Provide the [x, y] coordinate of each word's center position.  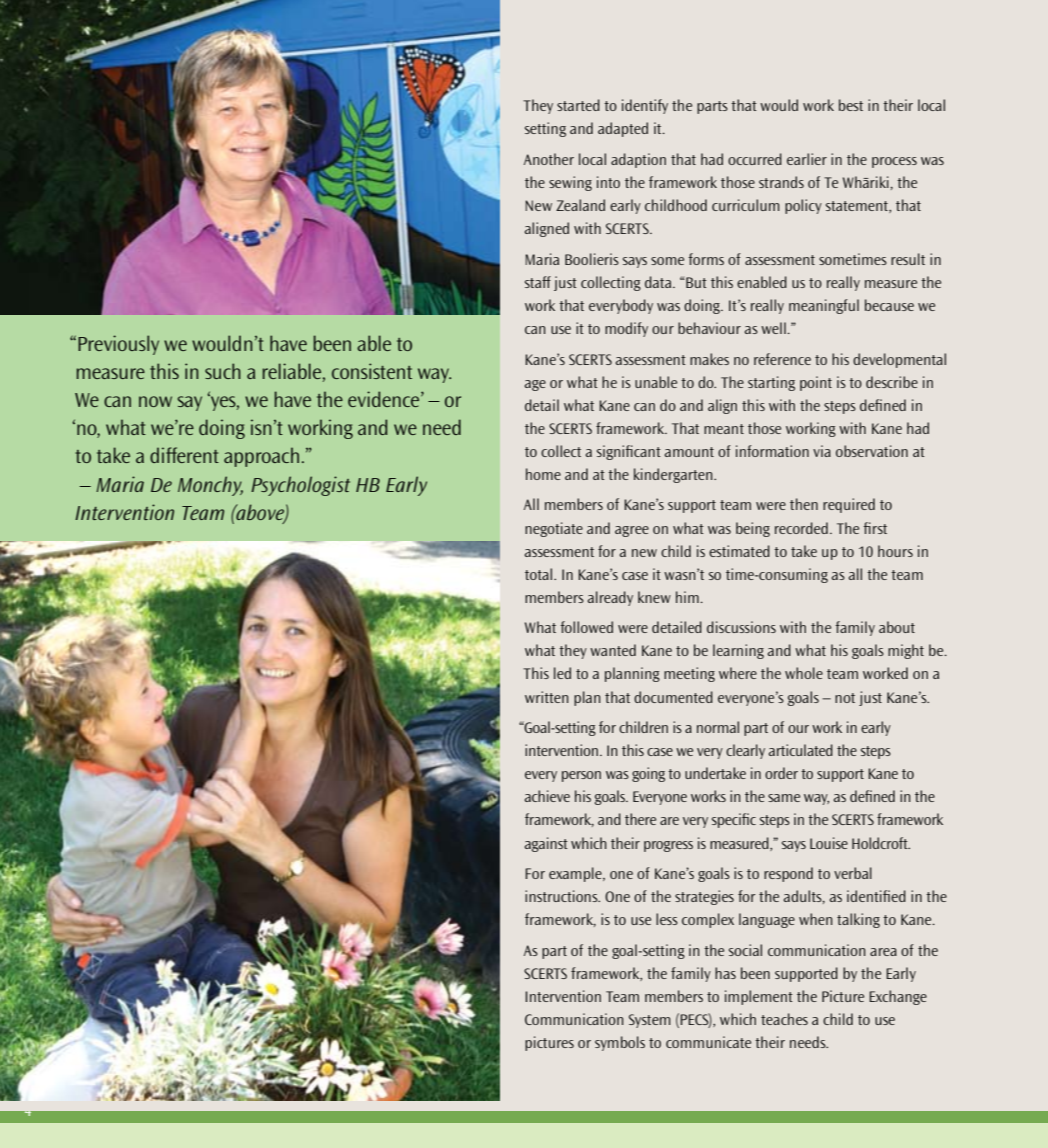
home [543, 474]
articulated [801, 750]
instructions [562, 896]
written [547, 697]
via [822, 451]
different [184, 455]
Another [549, 159]
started [578, 105]
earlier [807, 159]
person [581, 776]
